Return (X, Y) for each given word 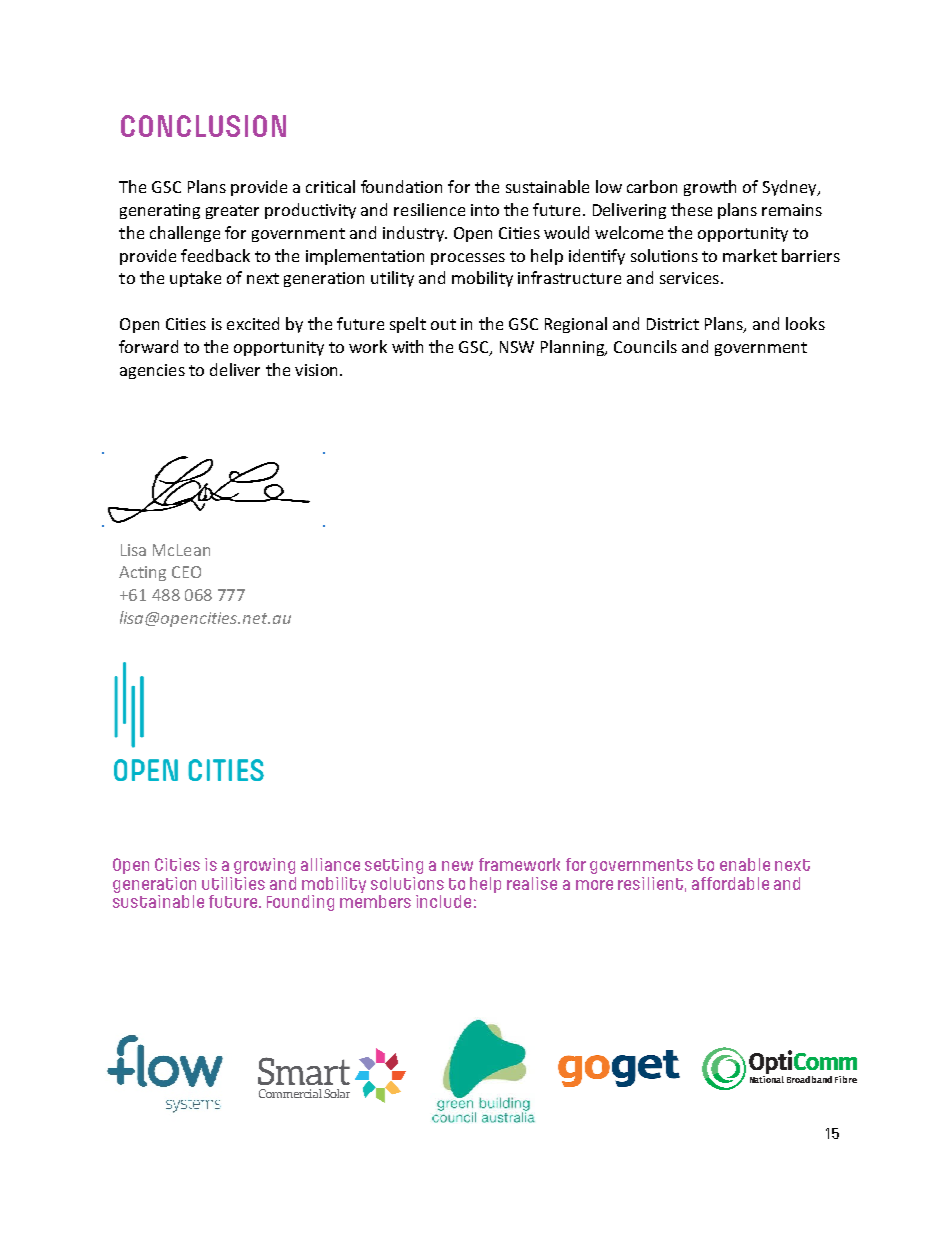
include (443, 901)
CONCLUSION (203, 126)
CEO (186, 572)
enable (745, 864)
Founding (300, 903)
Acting (142, 573)
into (485, 210)
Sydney (791, 188)
